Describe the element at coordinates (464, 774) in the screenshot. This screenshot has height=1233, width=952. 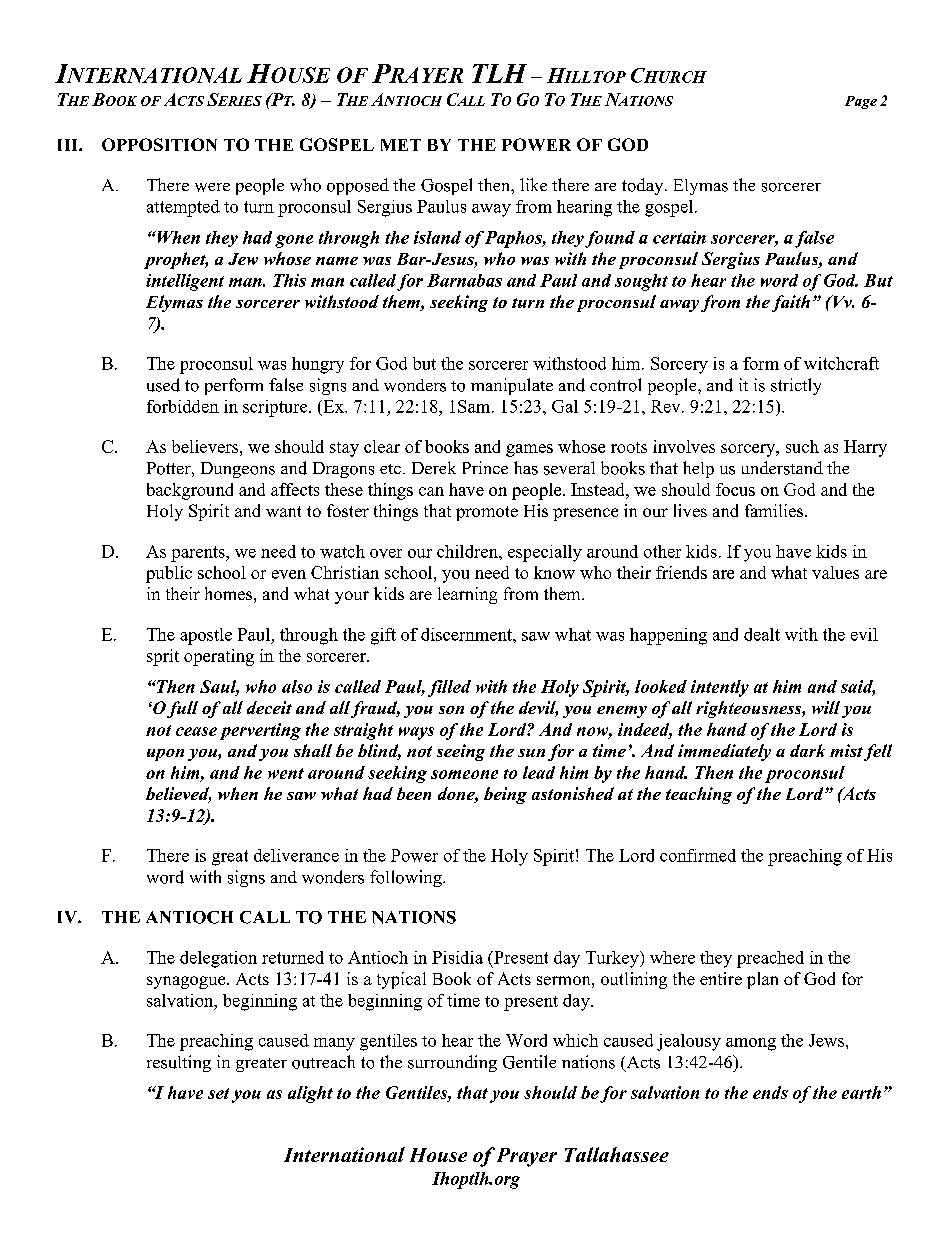
I see `someone` at that location.
